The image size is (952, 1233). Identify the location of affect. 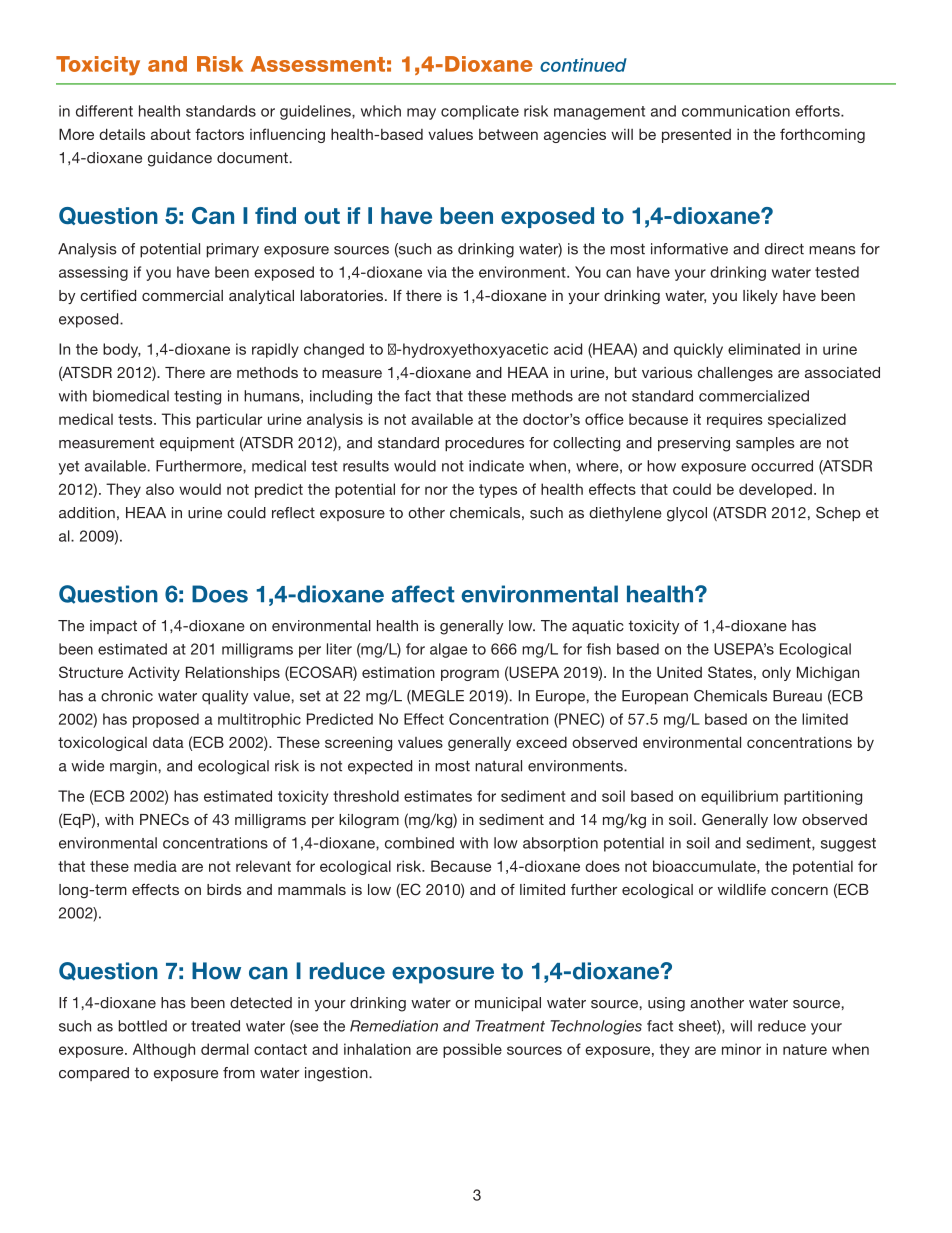
(423, 594).
